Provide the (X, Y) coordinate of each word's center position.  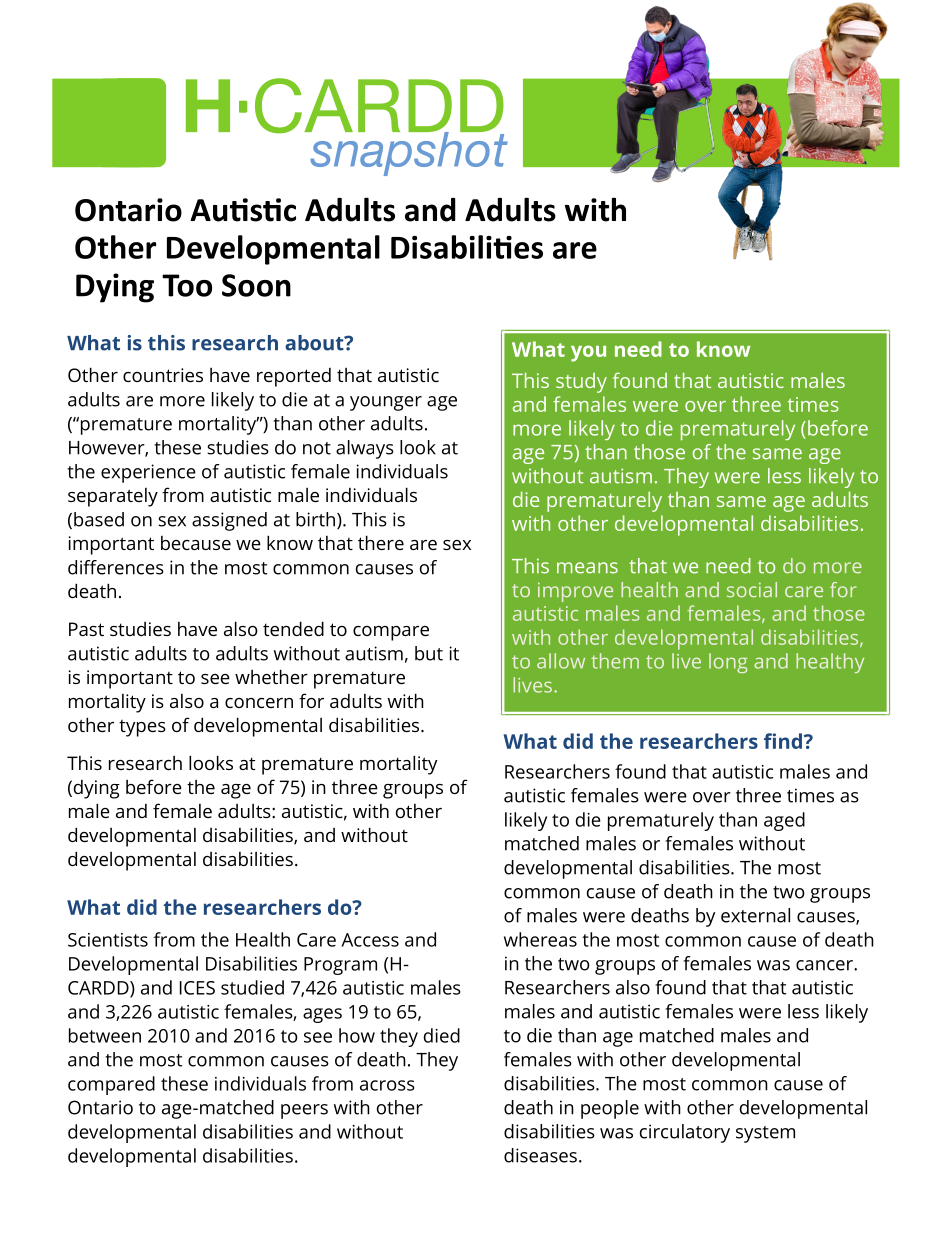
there (381, 542)
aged (784, 821)
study (581, 383)
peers (304, 1111)
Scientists (108, 940)
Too (187, 285)
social (752, 590)
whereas (540, 939)
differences (116, 567)
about (315, 343)
